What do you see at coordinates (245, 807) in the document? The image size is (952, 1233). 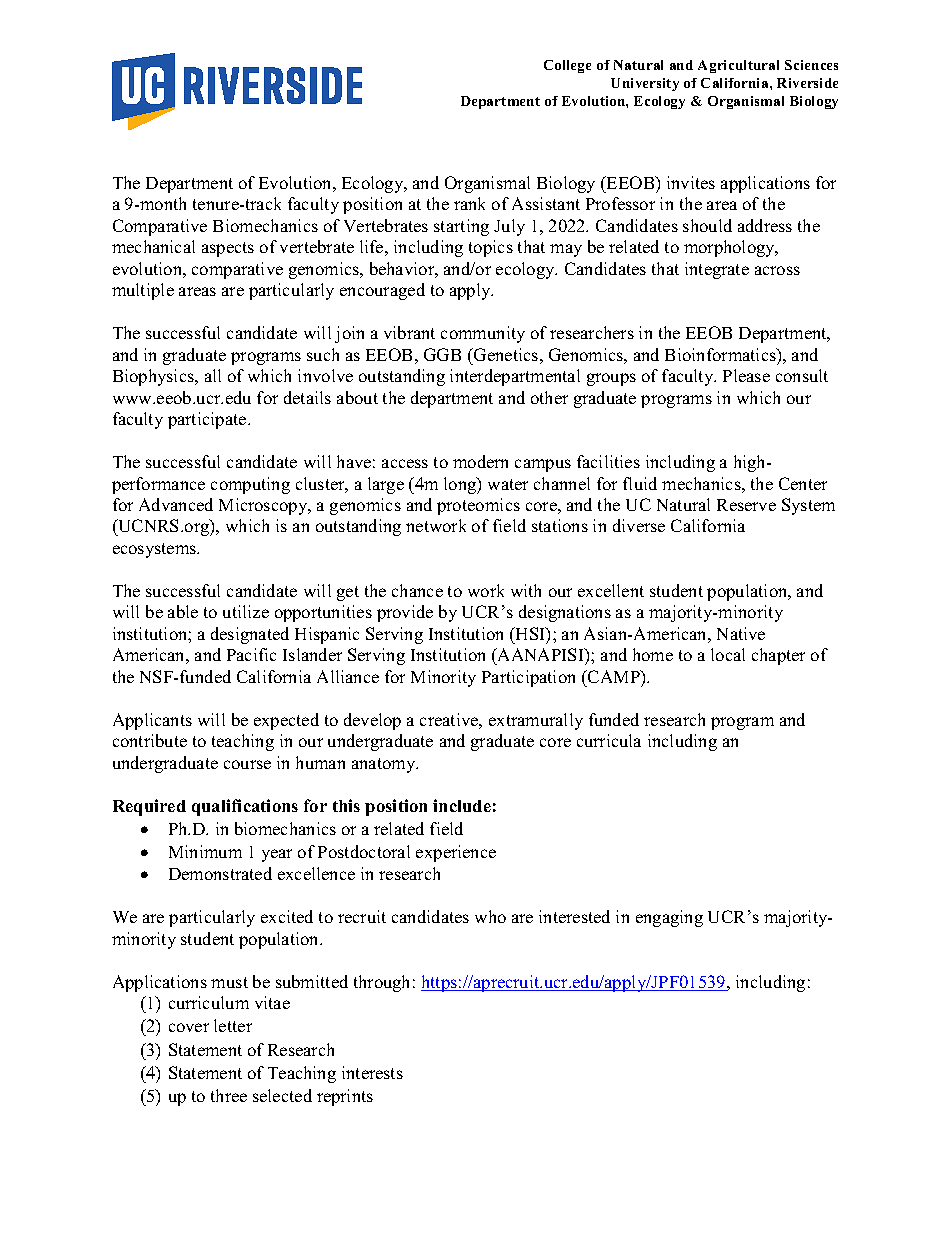 I see `qualifications` at bounding box center [245, 807].
